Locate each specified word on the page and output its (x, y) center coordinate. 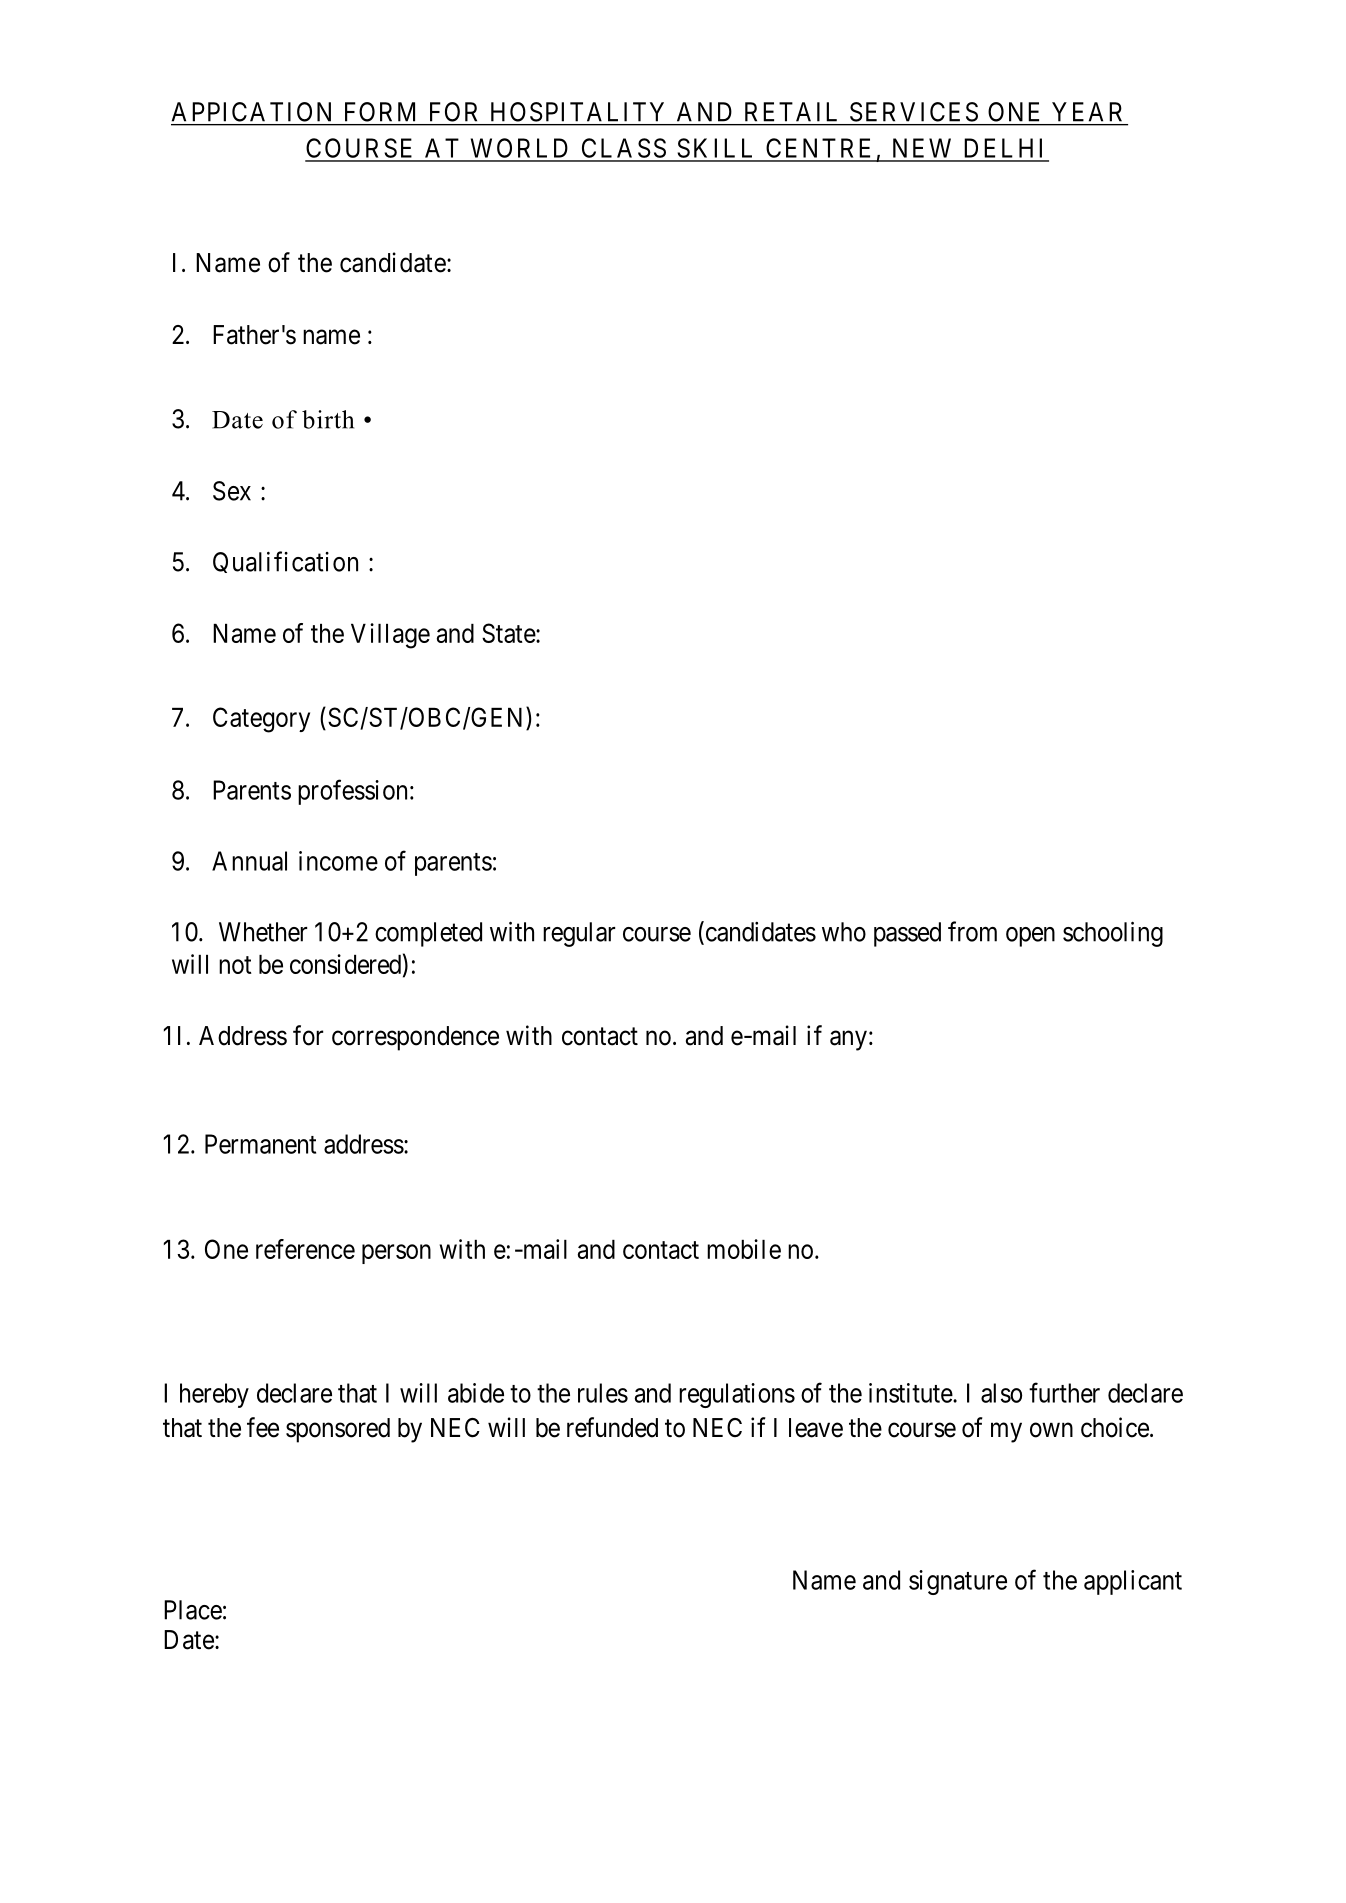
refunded (612, 1427)
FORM (380, 112)
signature (958, 1582)
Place (193, 1610)
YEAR (1087, 111)
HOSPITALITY (577, 112)
